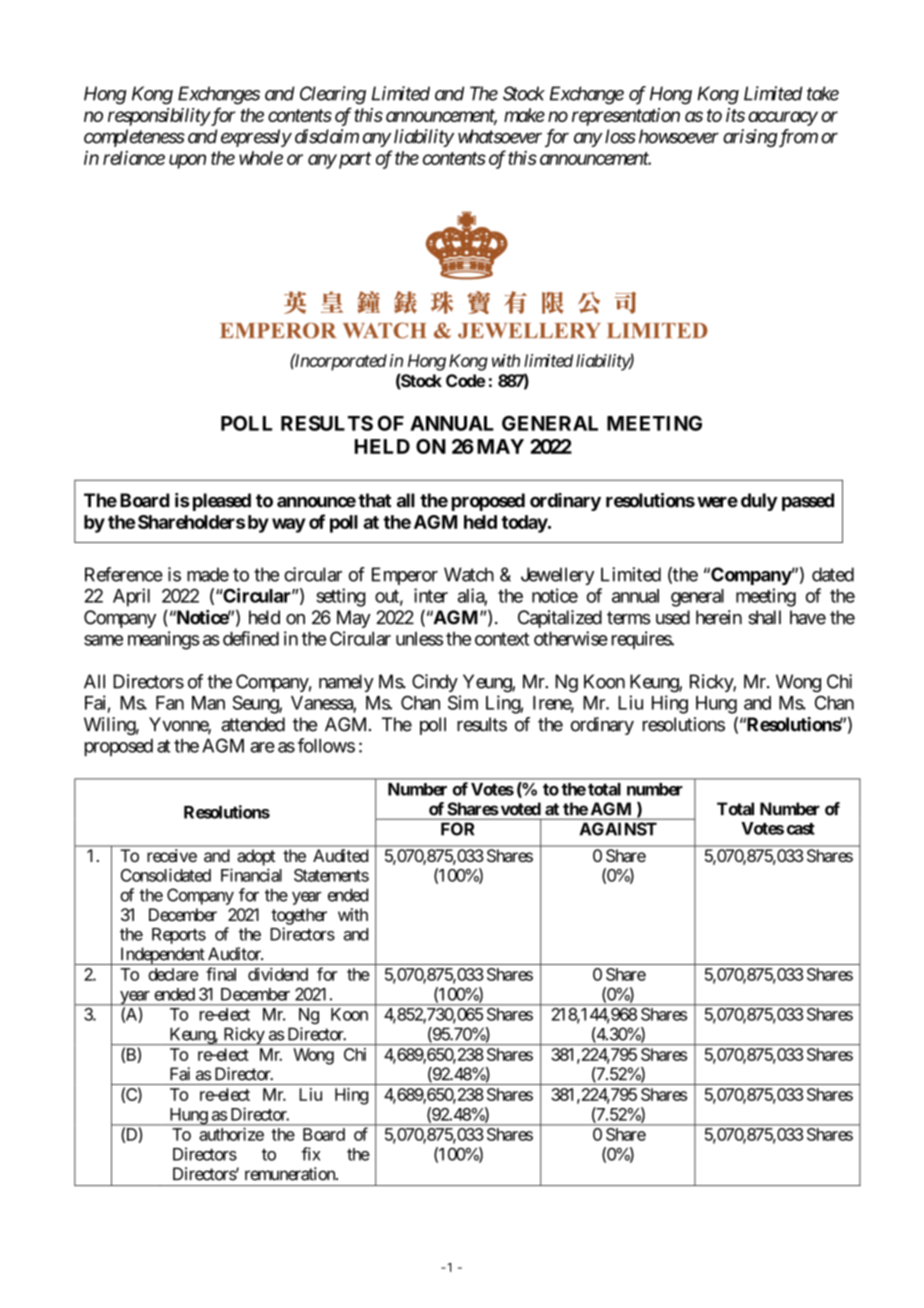  I want to click on fix, so click(310, 1154).
